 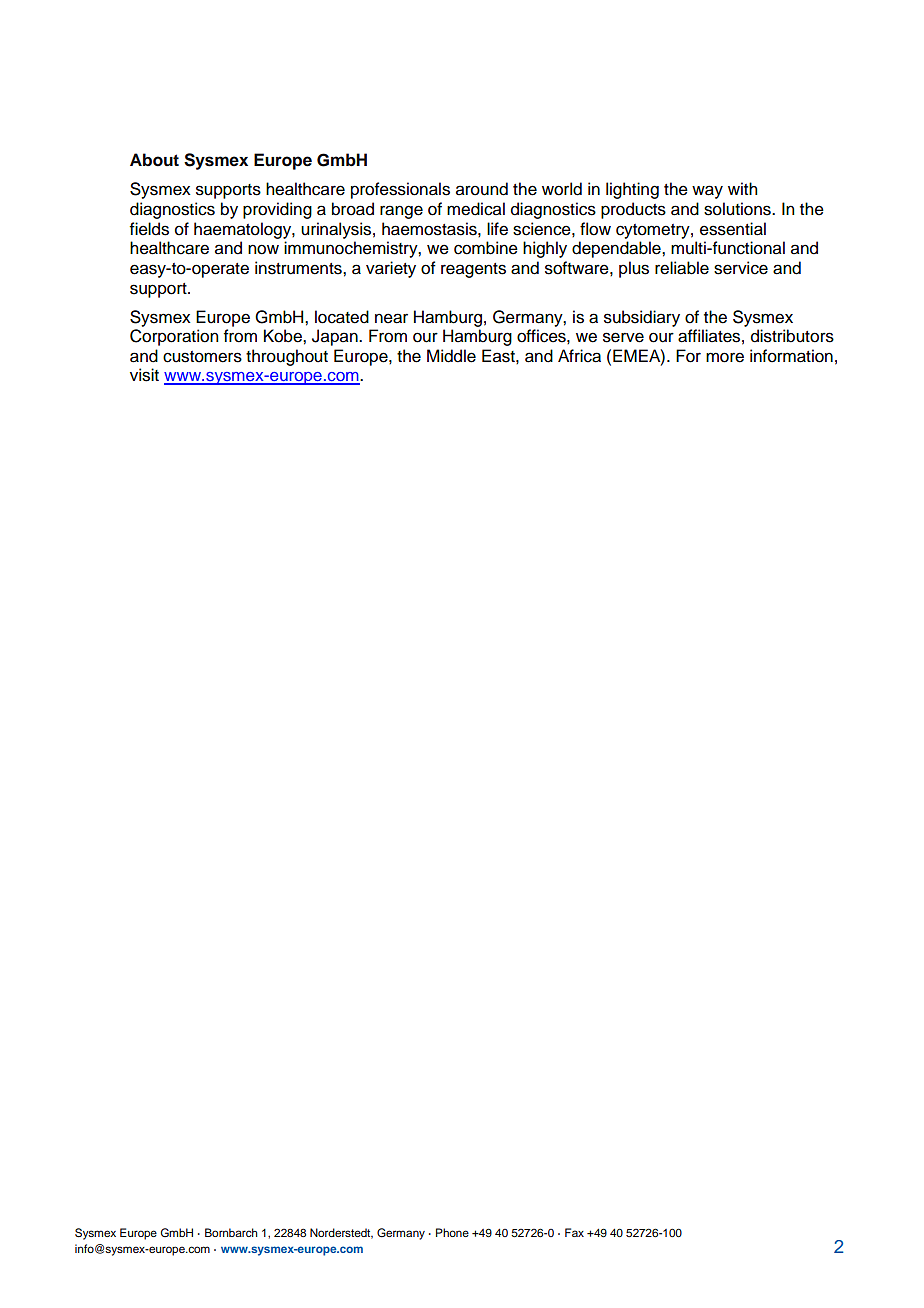 What do you see at coordinates (725, 357) in the screenshot?
I see `more` at bounding box center [725, 357].
